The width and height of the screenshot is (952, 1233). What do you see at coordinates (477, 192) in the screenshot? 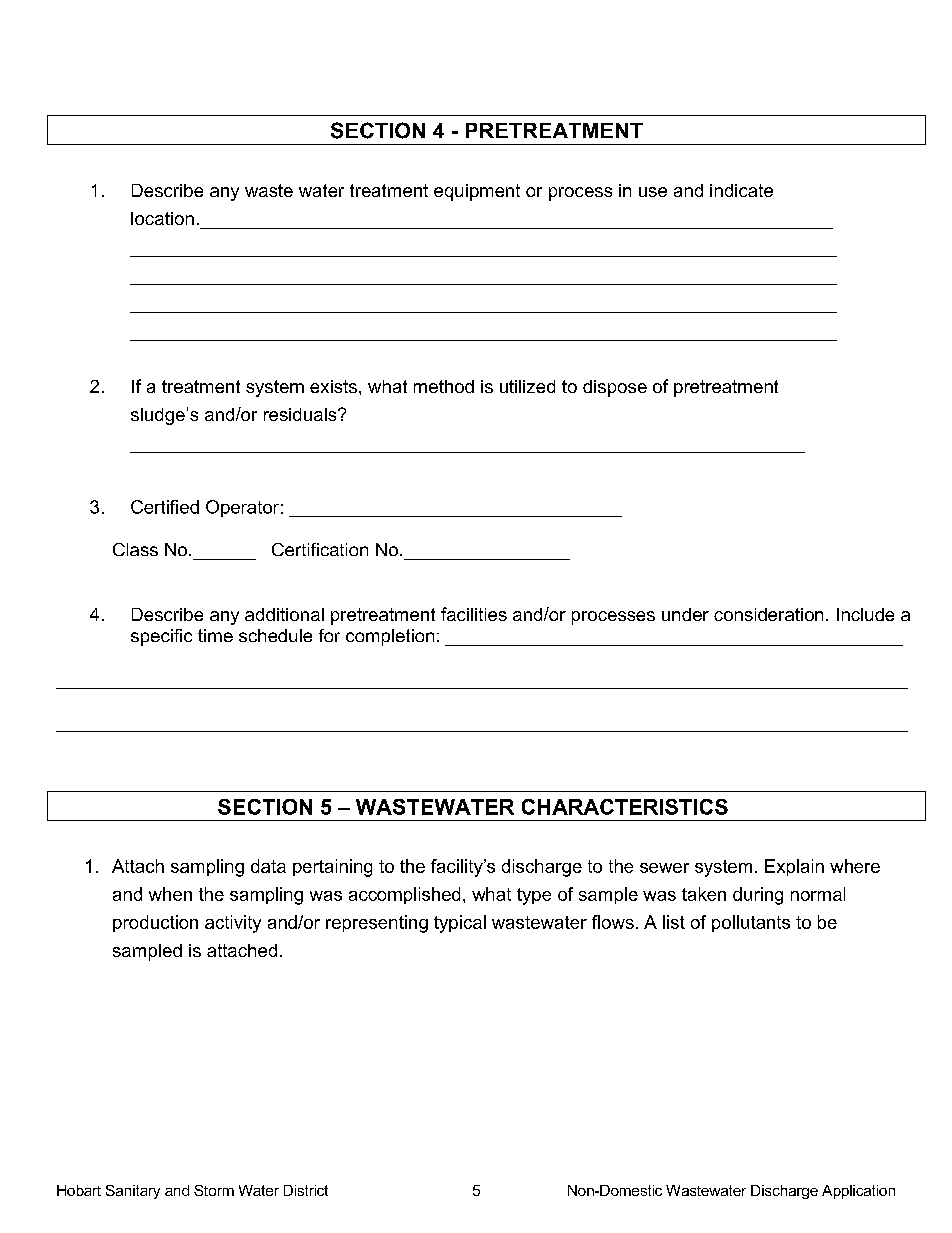
I see `equipment` at bounding box center [477, 192].
